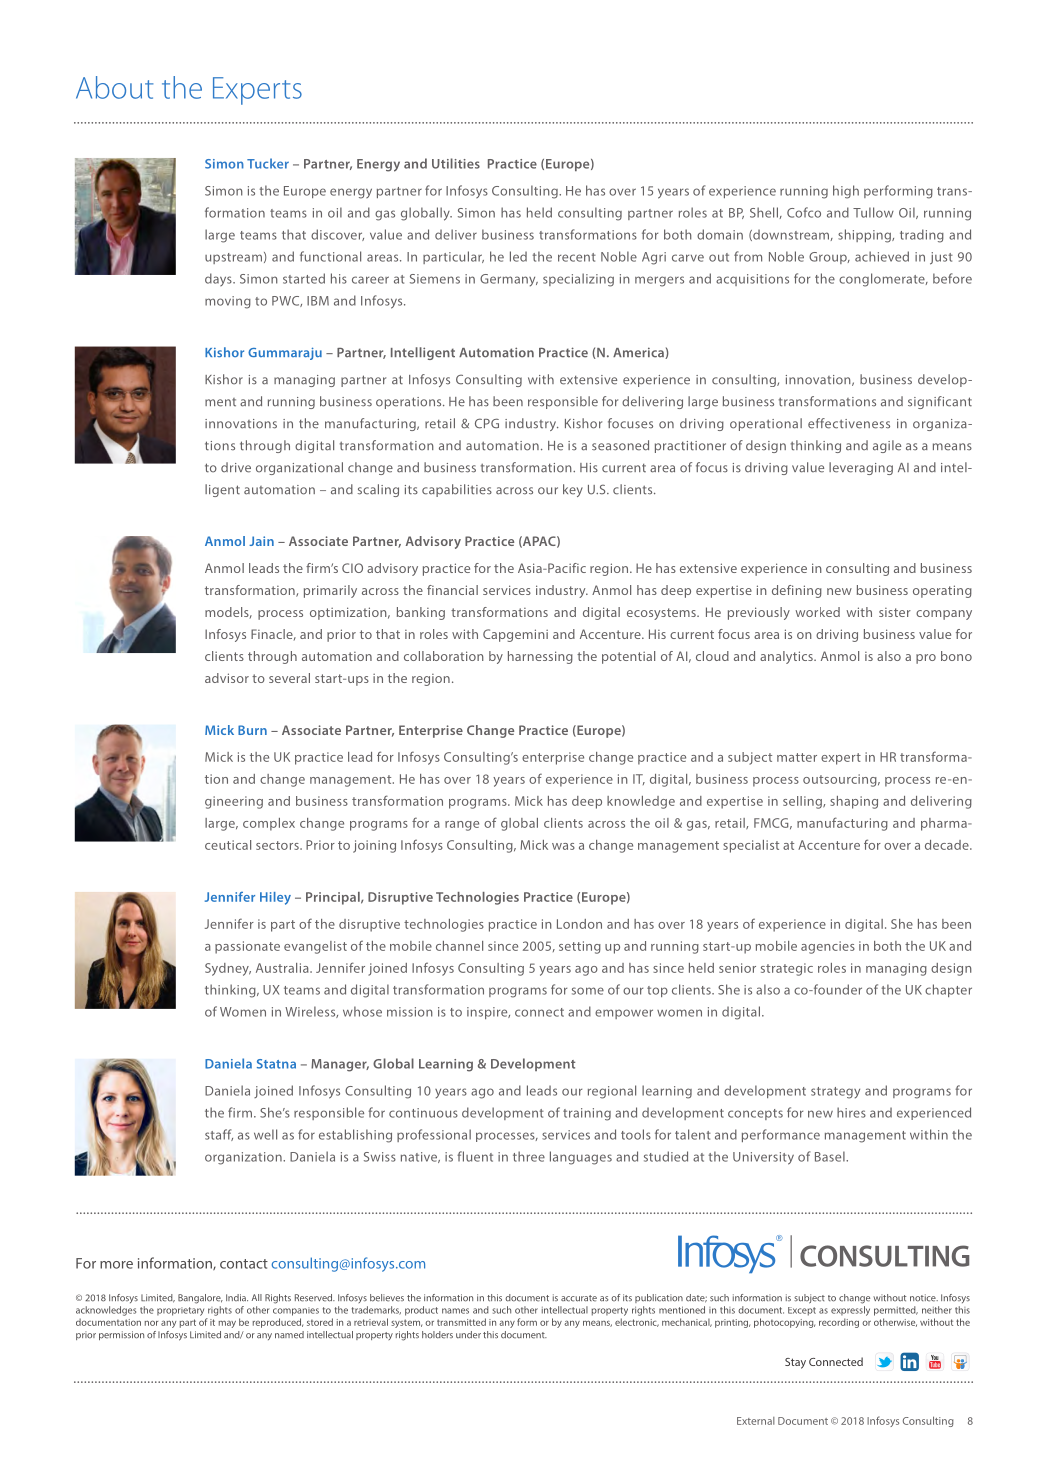  What do you see at coordinates (795, 1363) in the document?
I see `Stay` at bounding box center [795, 1363].
